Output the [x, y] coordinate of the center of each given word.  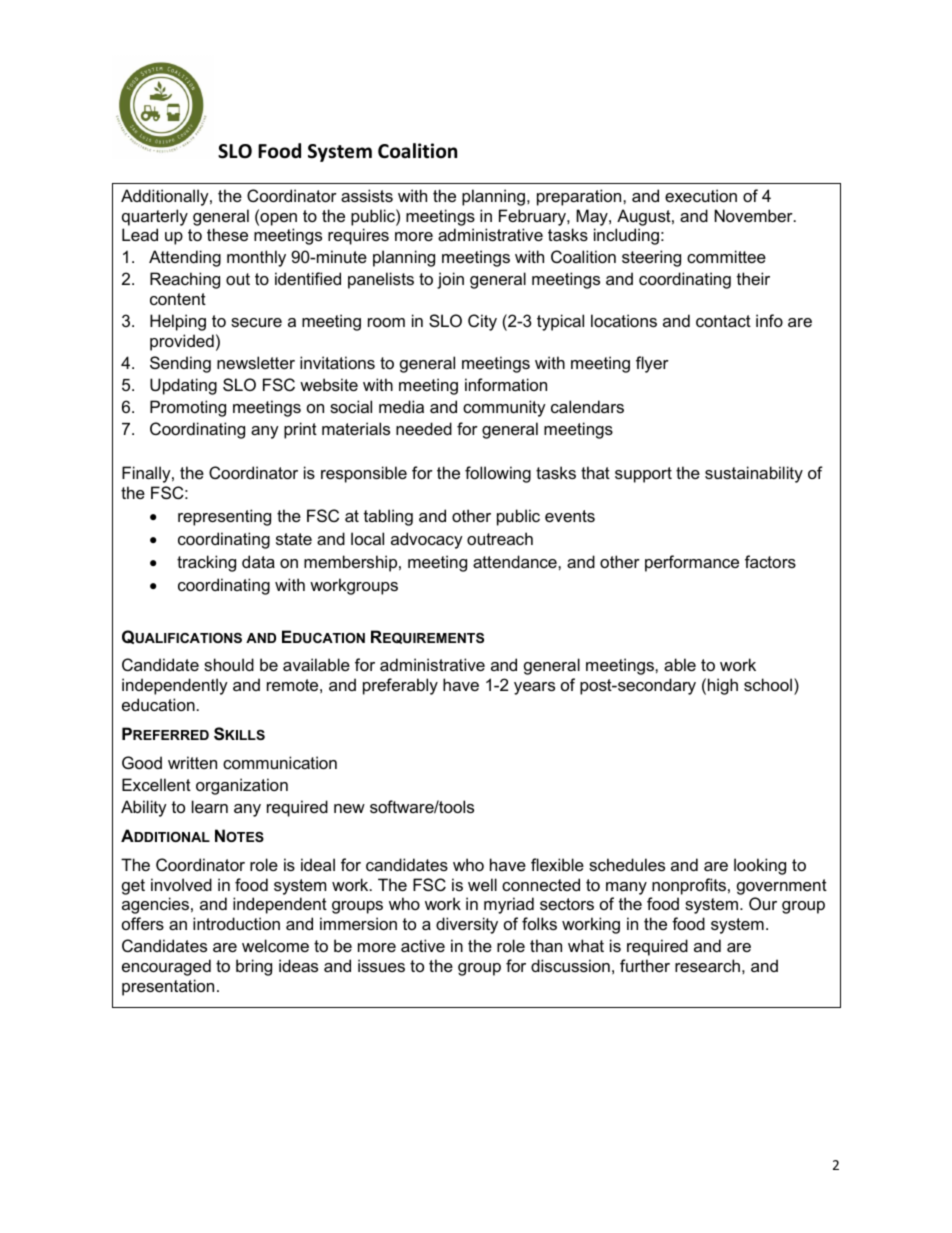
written [192, 762]
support [643, 475]
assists [367, 195]
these [227, 234]
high [723, 686]
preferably [400, 686]
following [498, 474]
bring [254, 967]
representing [224, 517]
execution [701, 195]
